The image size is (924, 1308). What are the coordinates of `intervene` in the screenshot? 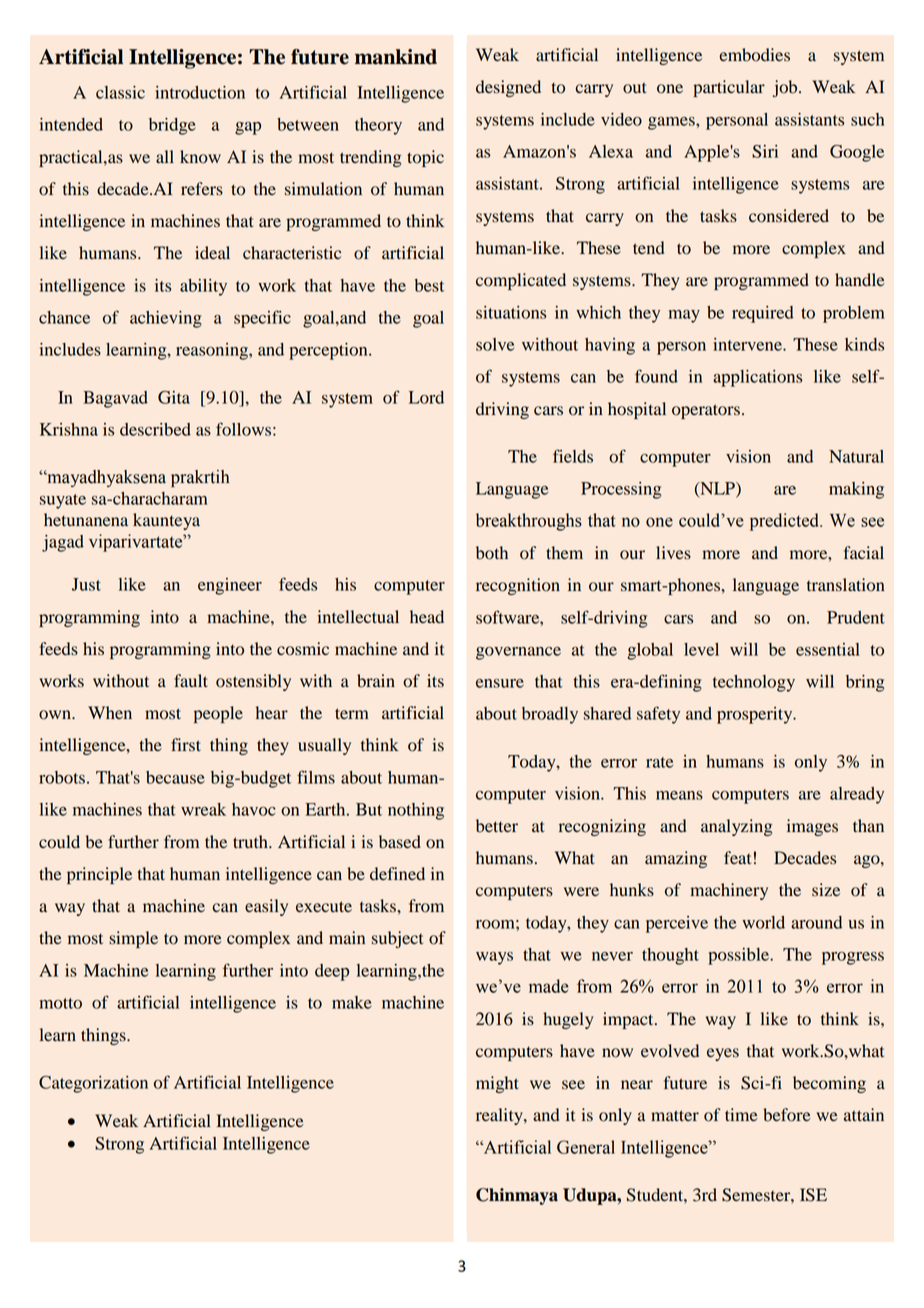 It's located at (748, 344).
